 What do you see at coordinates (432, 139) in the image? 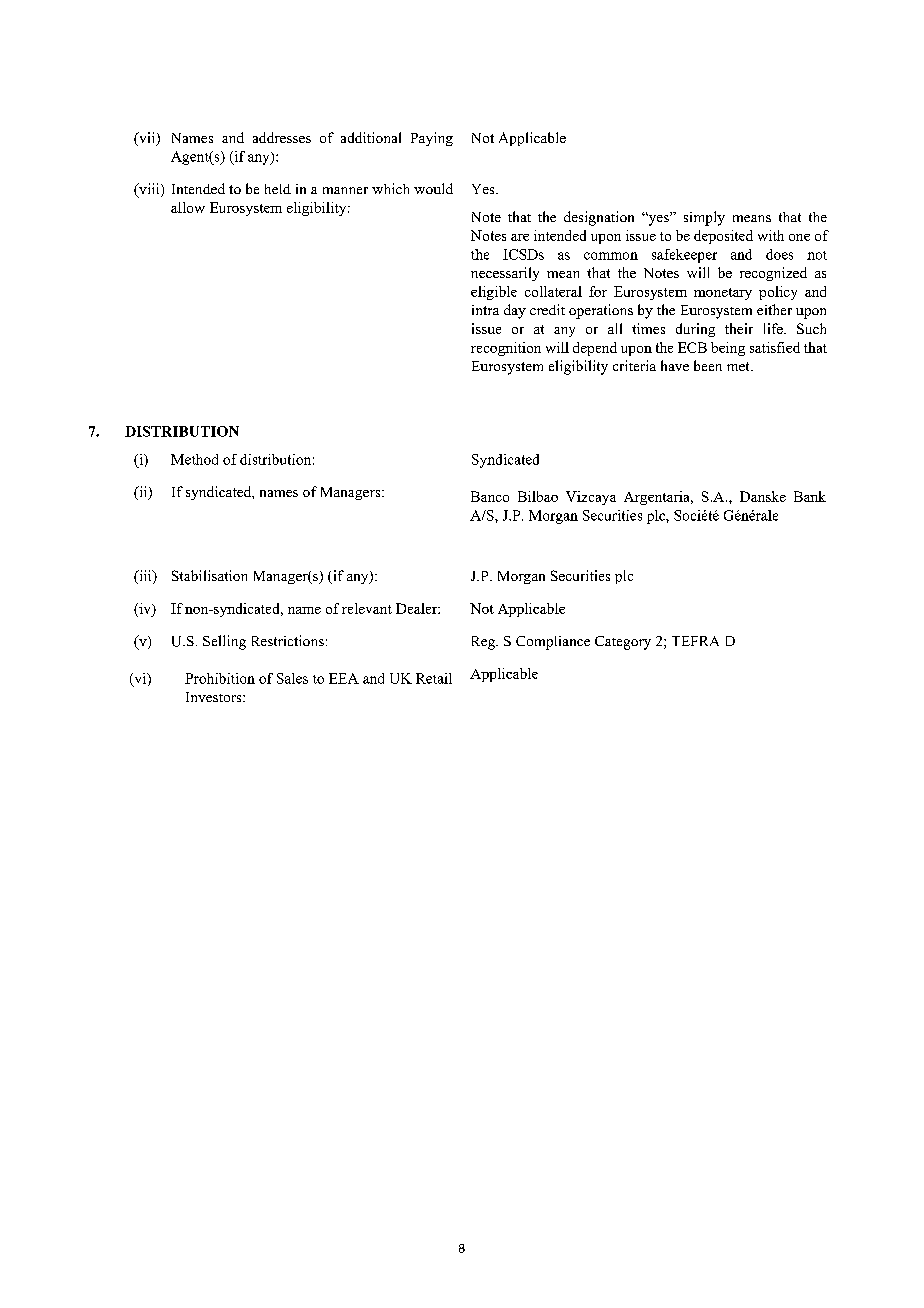
I see `Paying` at bounding box center [432, 139].
